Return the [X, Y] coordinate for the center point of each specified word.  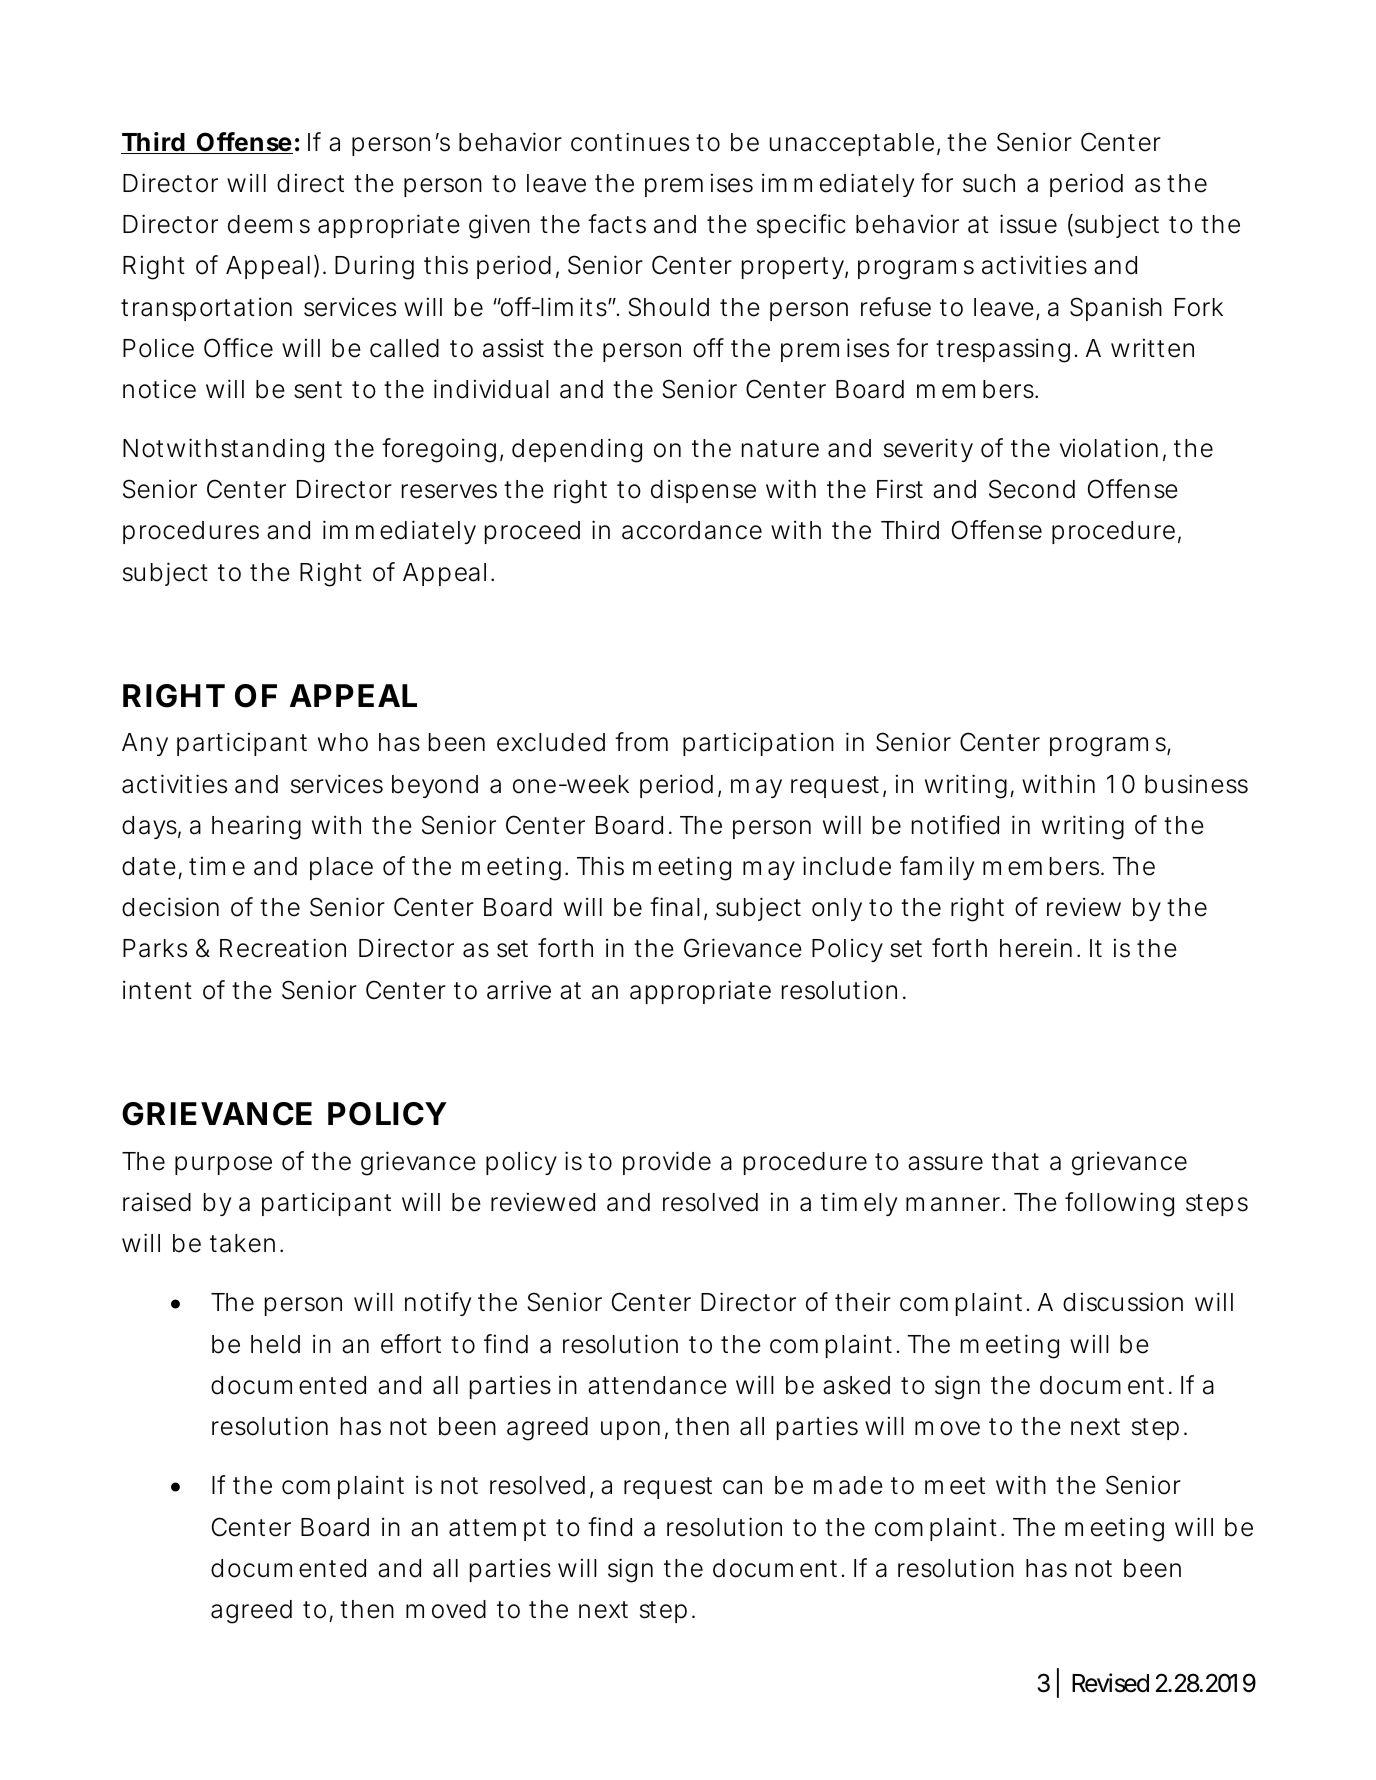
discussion [1123, 1302]
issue [1028, 224]
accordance [692, 530]
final [675, 907]
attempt [497, 1530]
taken [242, 1243]
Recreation [283, 948]
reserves [449, 491]
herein [1036, 948]
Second [1032, 489]
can [742, 1487]
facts [617, 224]
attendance [657, 1385]
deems [269, 224]
